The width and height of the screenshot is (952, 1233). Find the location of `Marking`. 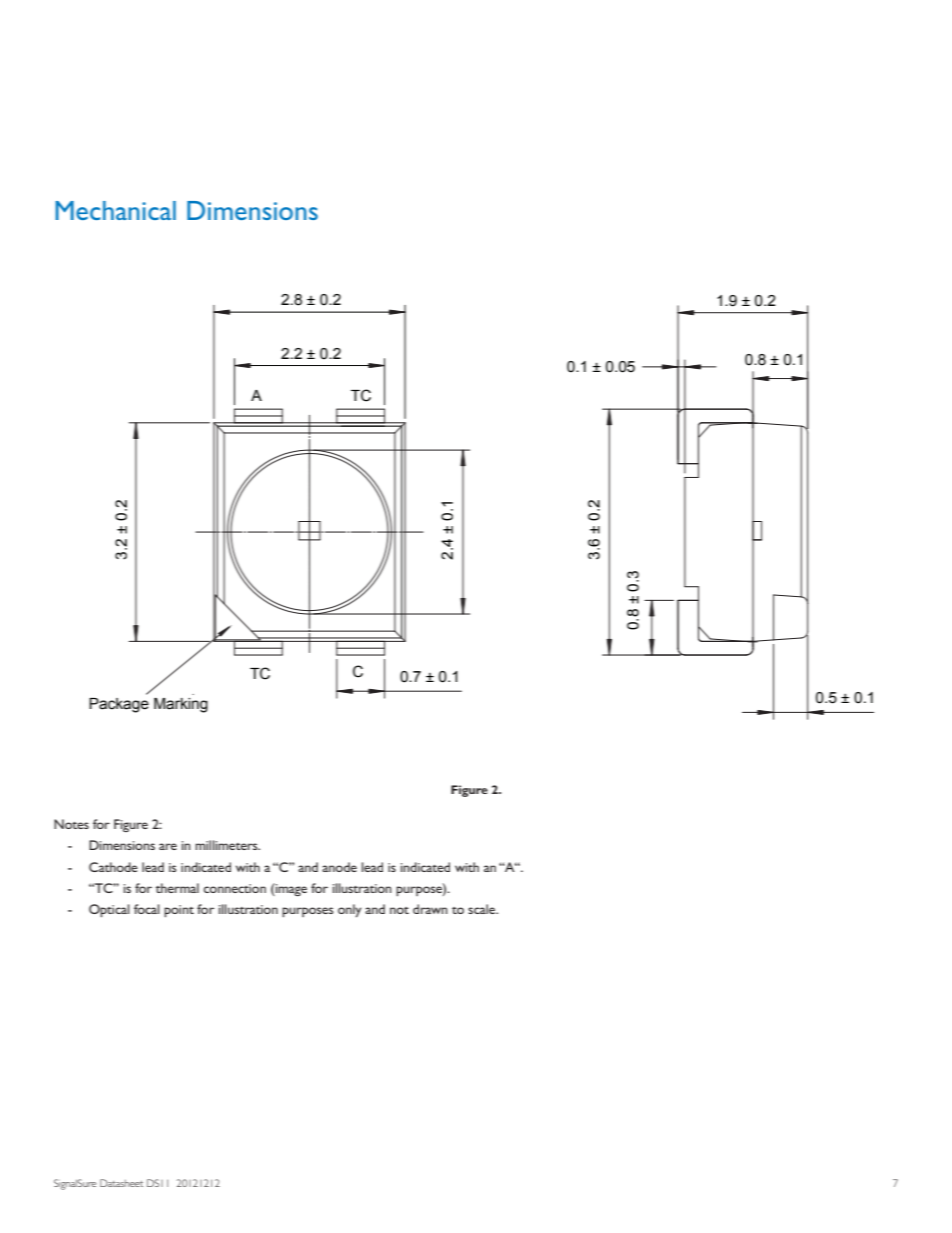

Marking is located at coordinates (181, 705).
